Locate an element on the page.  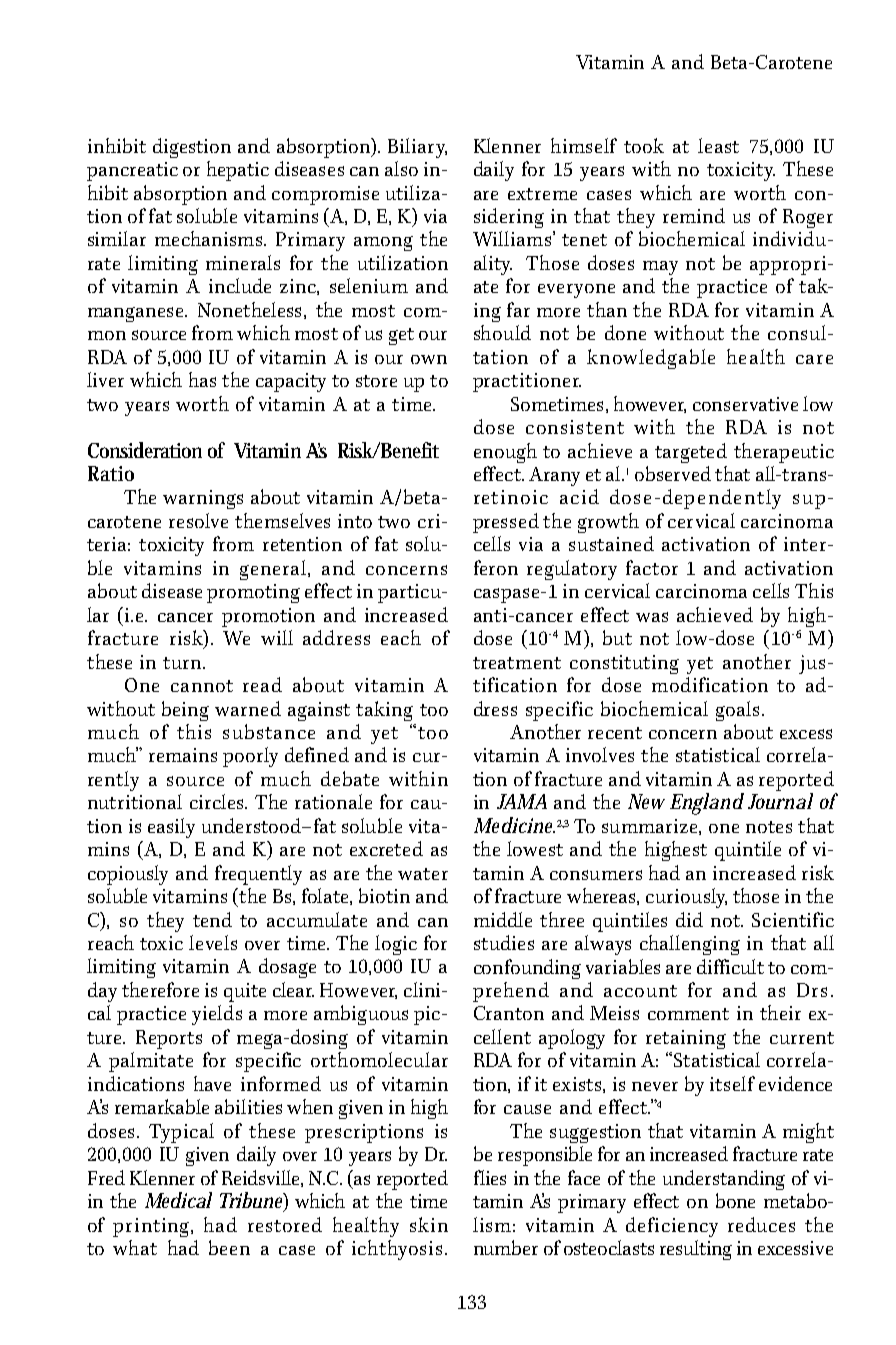
curiously is located at coordinates (686, 898).
